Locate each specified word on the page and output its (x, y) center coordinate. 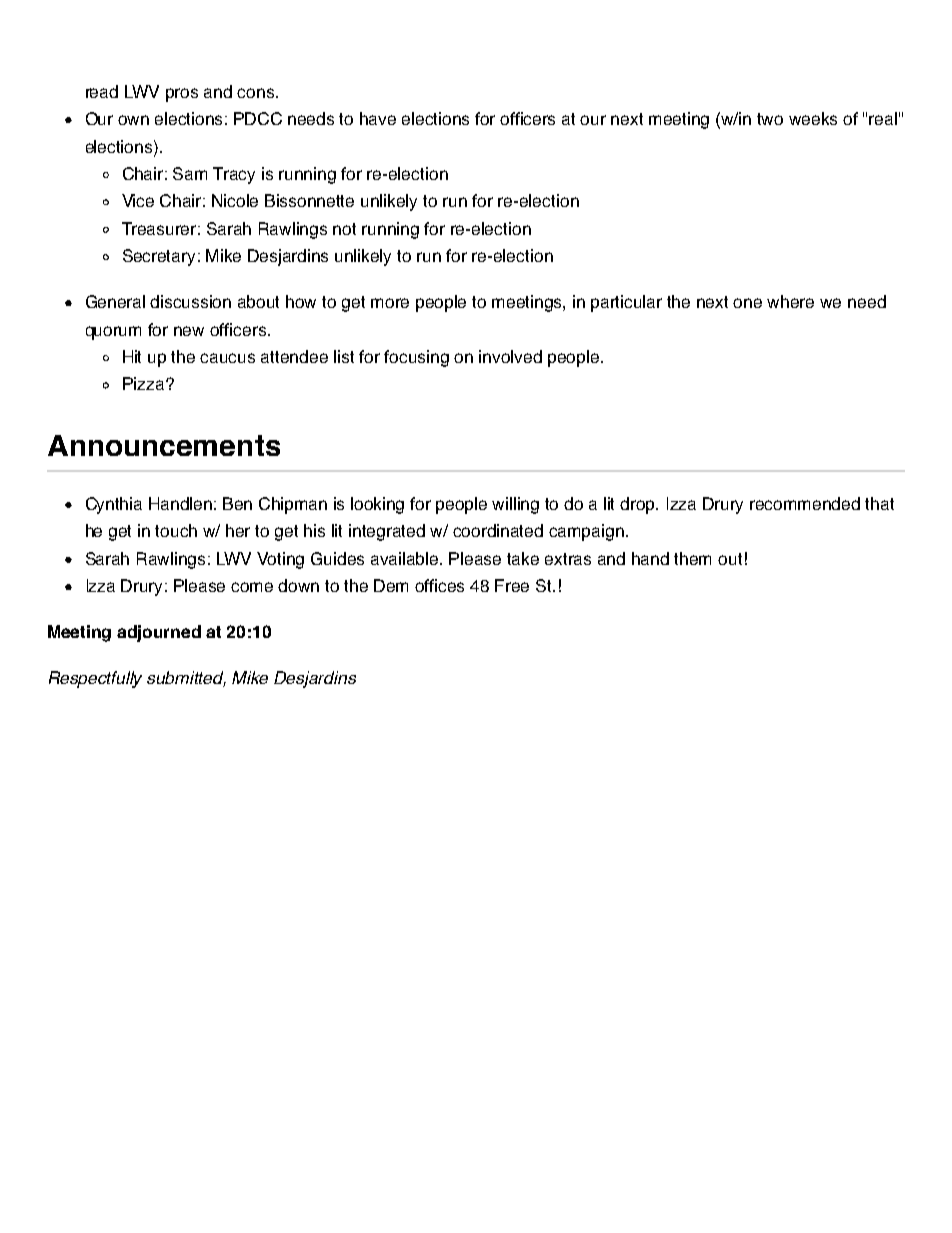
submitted (186, 679)
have (378, 118)
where (790, 301)
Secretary (161, 257)
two (770, 119)
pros (182, 95)
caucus (227, 358)
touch (176, 530)
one (747, 303)
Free (512, 585)
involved (510, 356)
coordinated (498, 530)
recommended (805, 503)
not (344, 229)
